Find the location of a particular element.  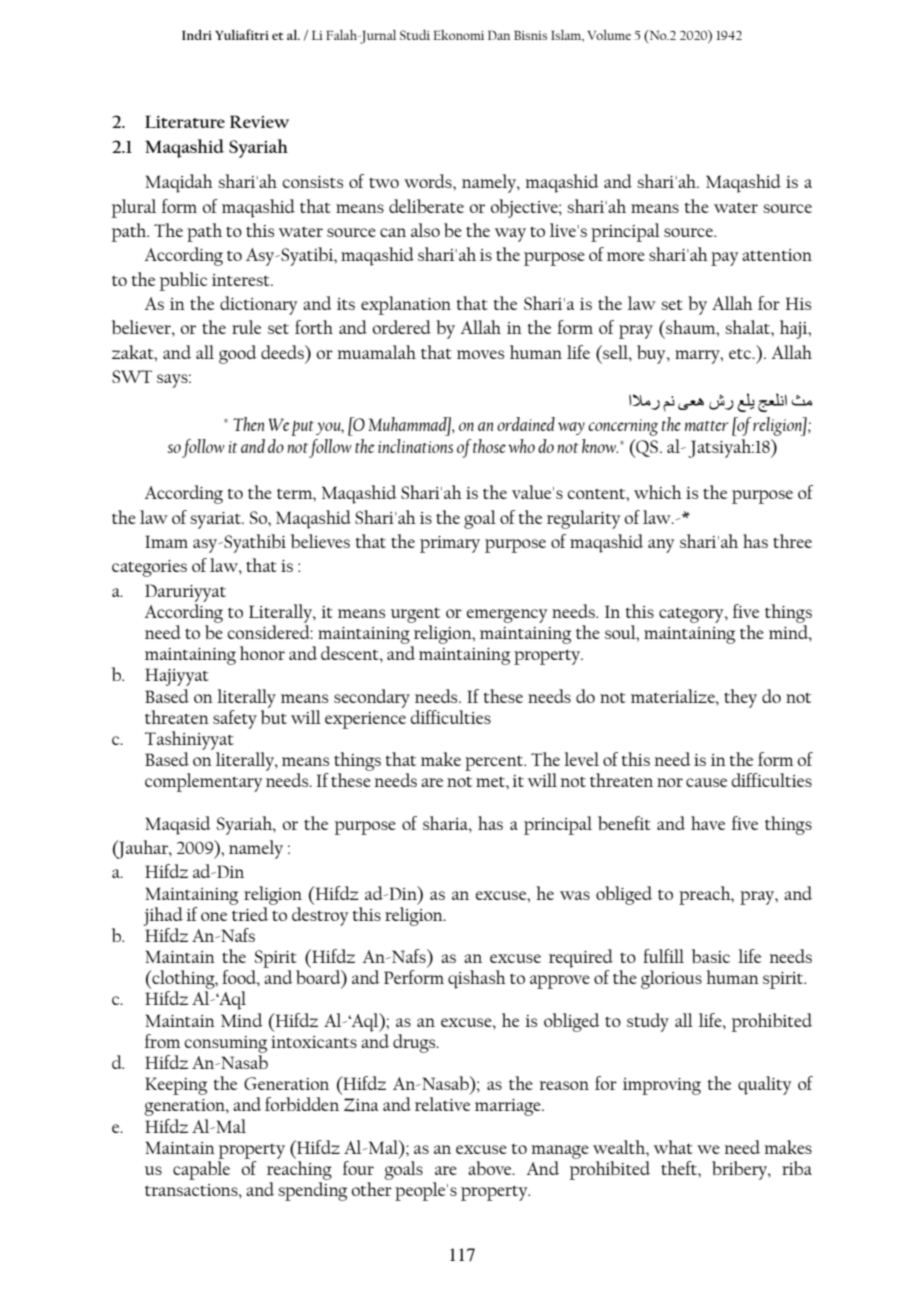

Volume is located at coordinates (609, 35).
